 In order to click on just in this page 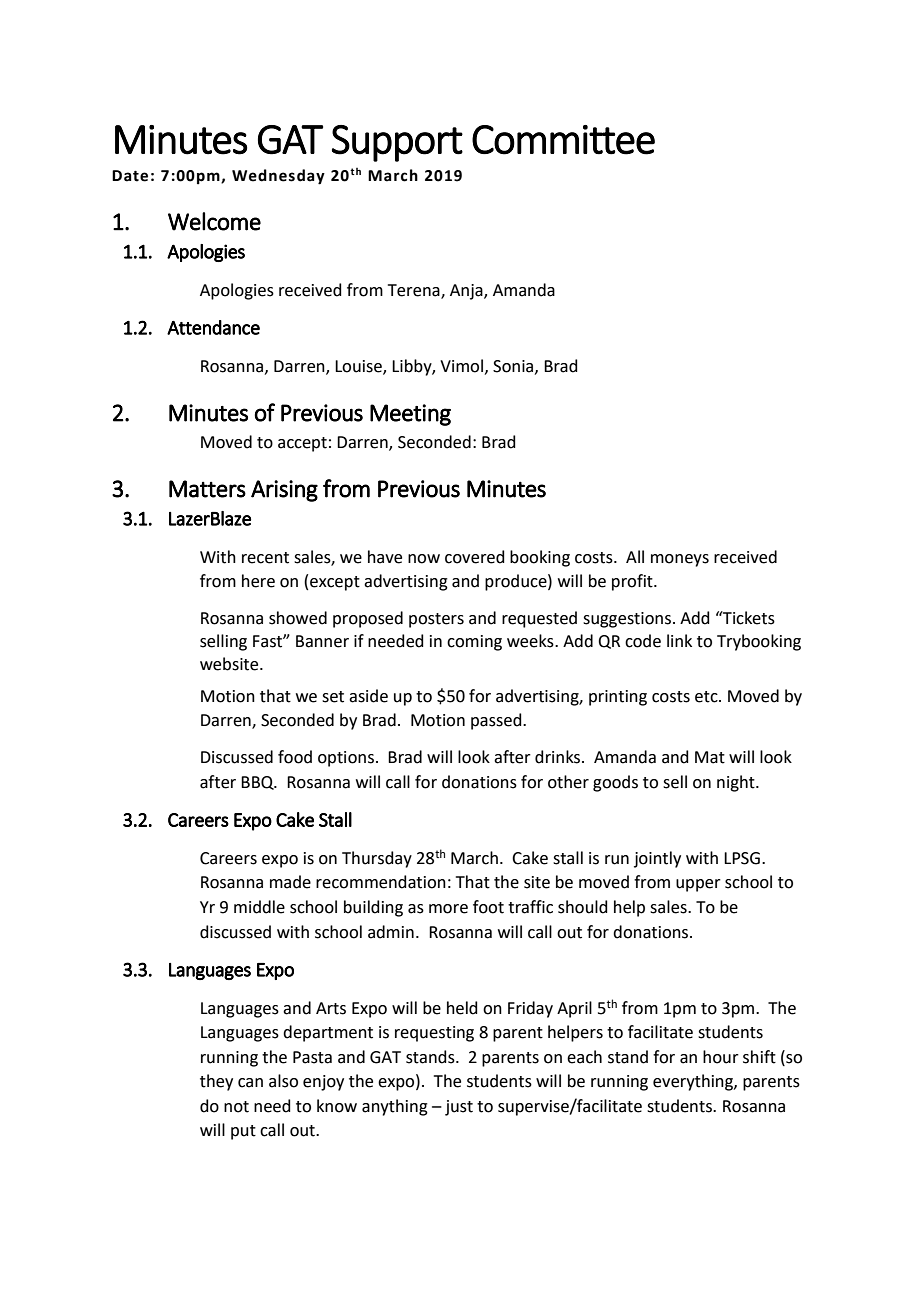, I will do `click(459, 1108)`.
